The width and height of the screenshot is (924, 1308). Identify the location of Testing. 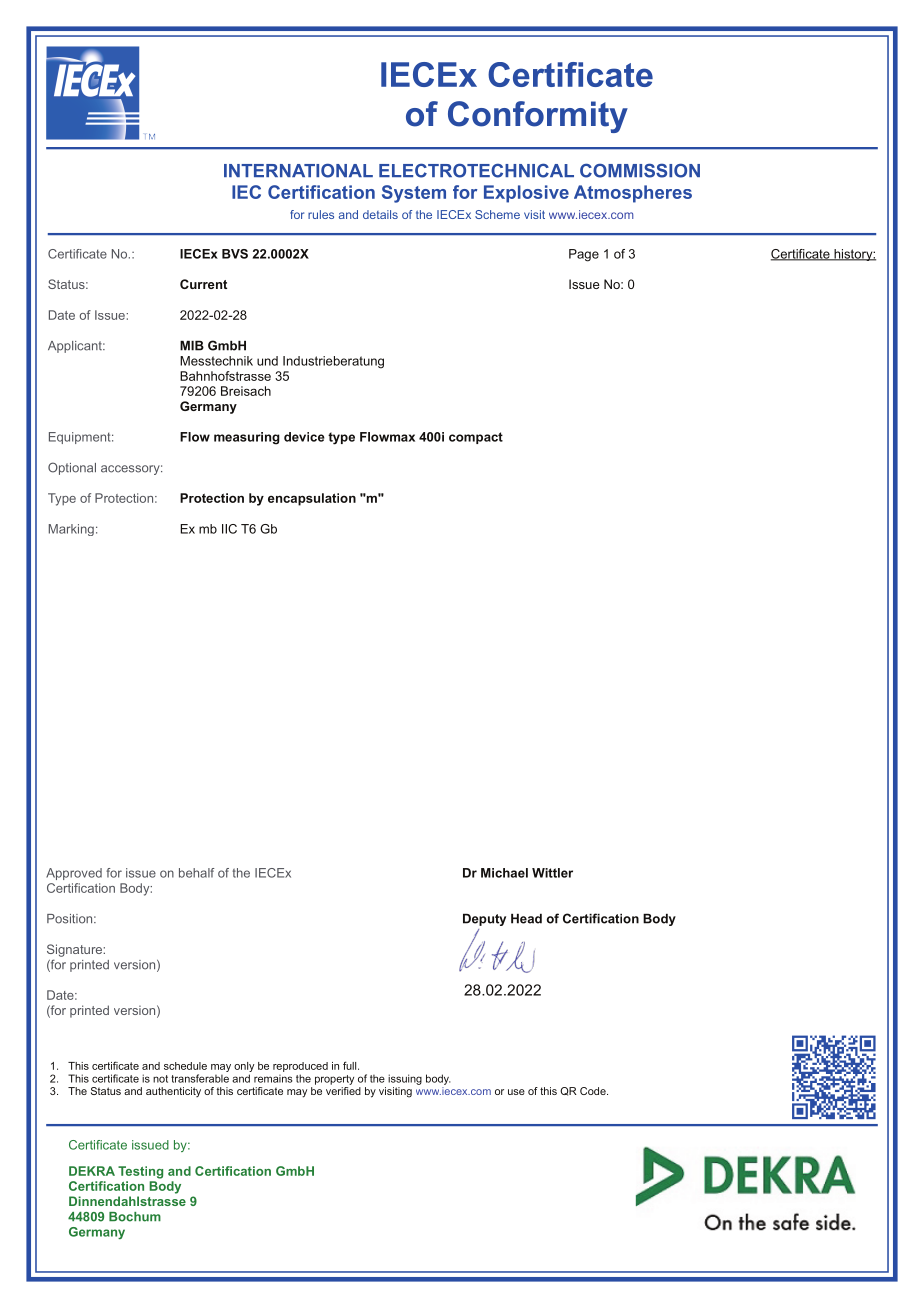
(140, 1172).
